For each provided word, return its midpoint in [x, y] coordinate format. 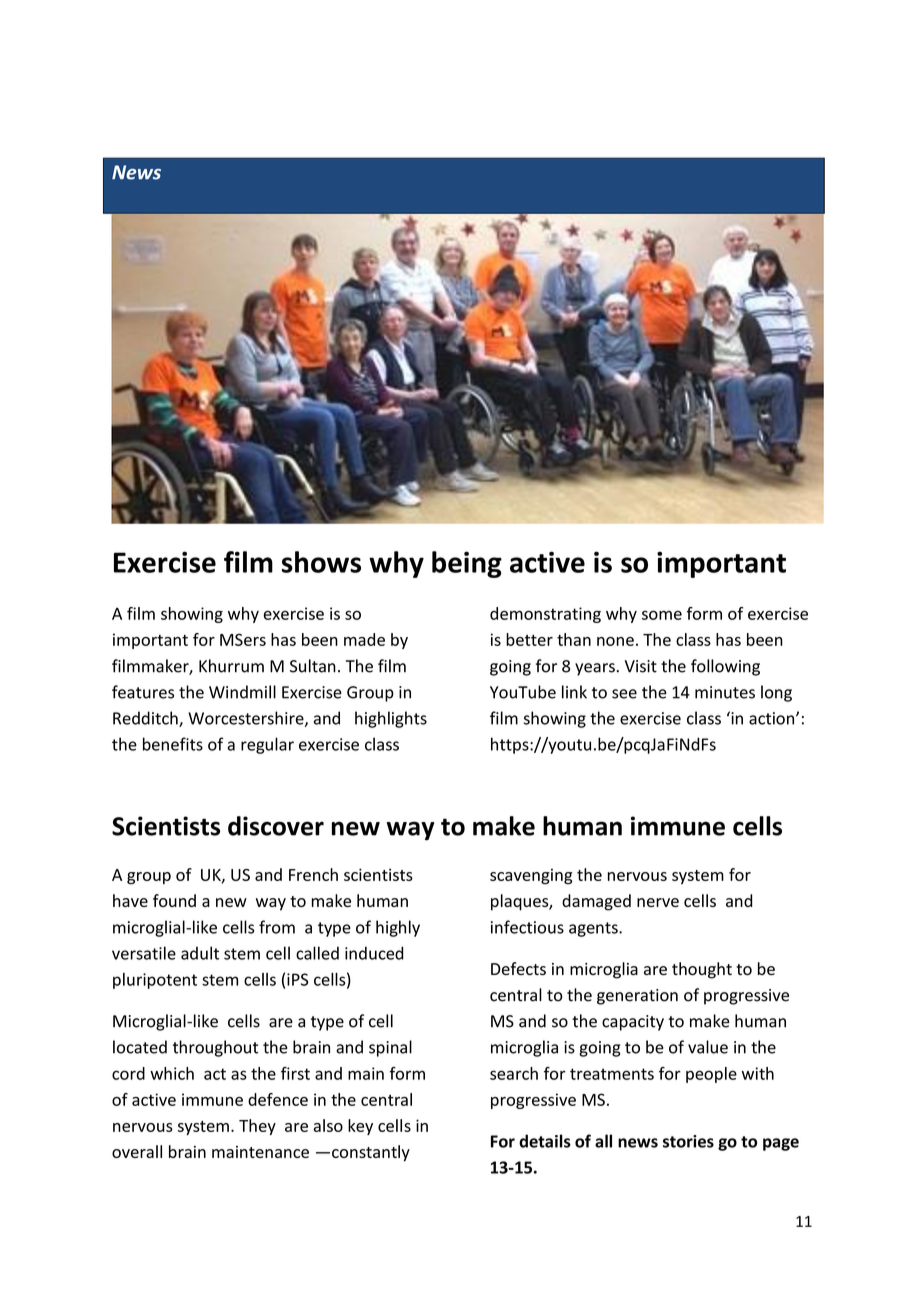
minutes [725, 692]
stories [688, 1141]
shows [321, 562]
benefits [173, 744]
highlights [391, 719]
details [545, 1141]
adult [200, 953]
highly [398, 928]
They [257, 1127]
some [662, 615]
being [467, 564]
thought [702, 970]
